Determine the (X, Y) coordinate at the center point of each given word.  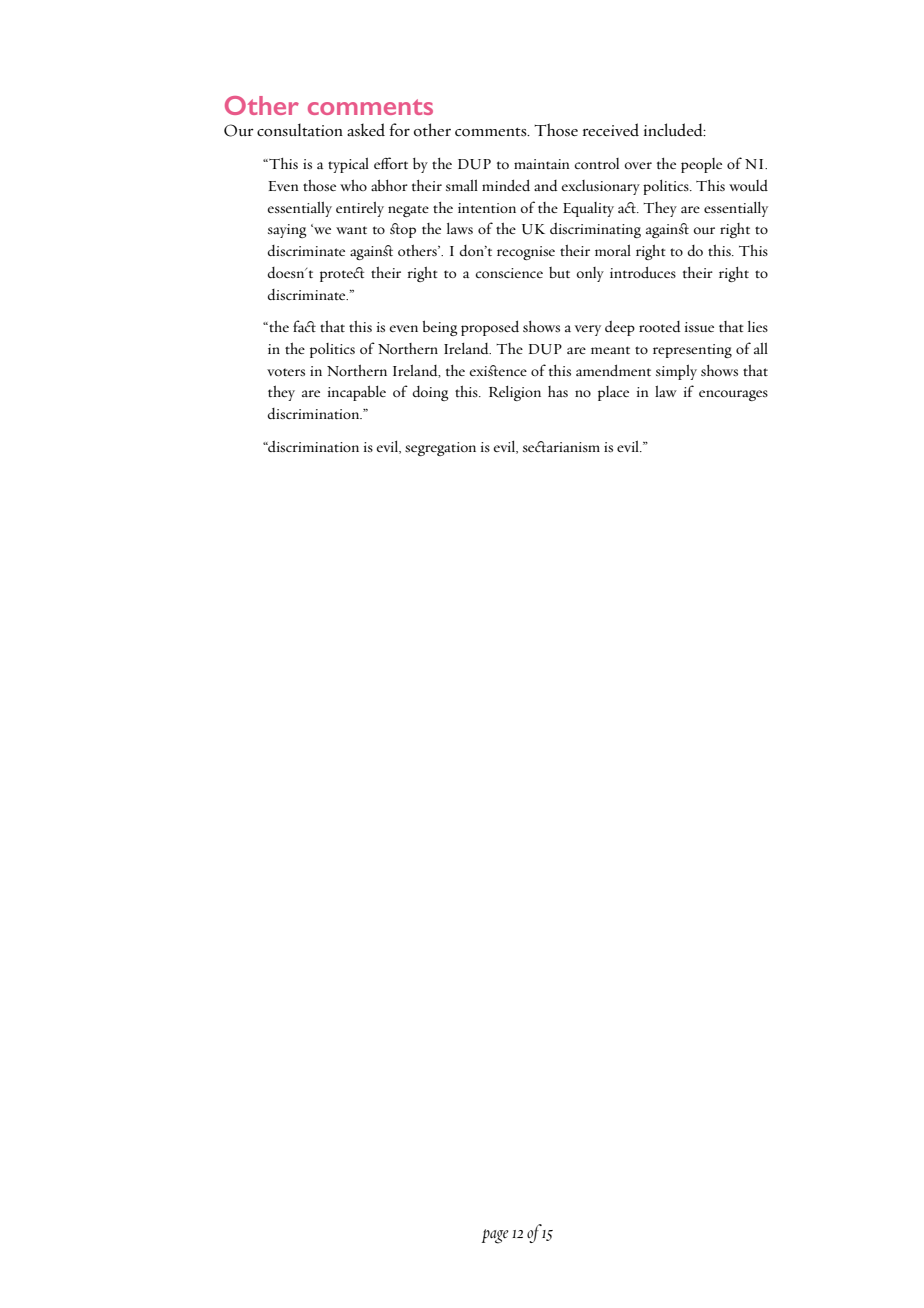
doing (430, 393)
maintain (542, 164)
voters (286, 372)
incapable (357, 393)
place (613, 393)
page (495, 1236)
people (701, 165)
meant (610, 350)
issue (699, 327)
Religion (515, 393)
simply (676, 372)
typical (348, 165)
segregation (440, 449)
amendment (613, 370)
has (558, 391)
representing (692, 351)
